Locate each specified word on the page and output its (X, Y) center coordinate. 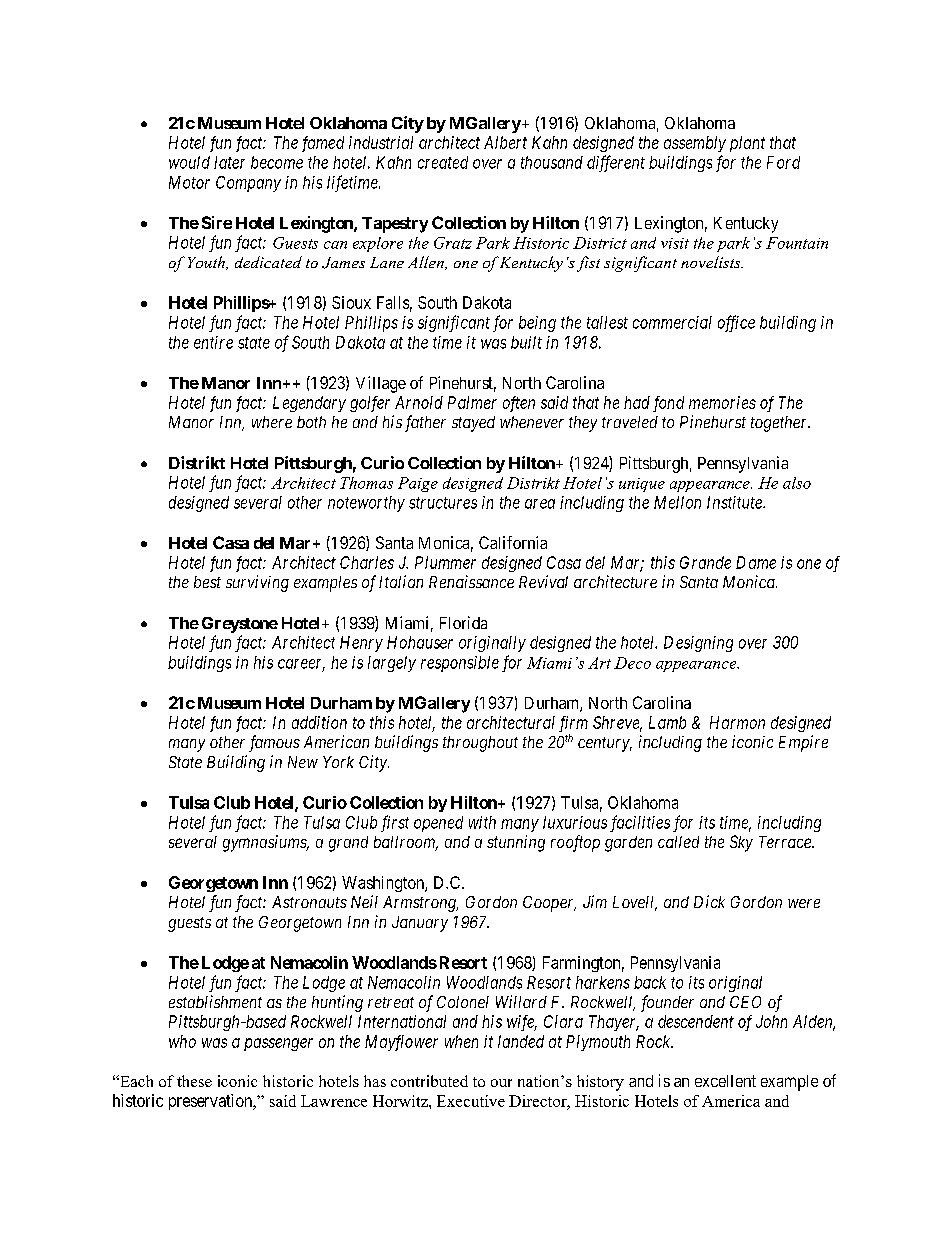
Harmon (737, 722)
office (736, 323)
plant (747, 144)
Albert (505, 142)
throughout (480, 744)
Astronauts (309, 902)
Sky (741, 843)
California (513, 542)
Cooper (549, 904)
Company (248, 184)
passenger (278, 1044)
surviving (257, 583)
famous (274, 743)
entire (213, 342)
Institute (735, 502)
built (526, 342)
